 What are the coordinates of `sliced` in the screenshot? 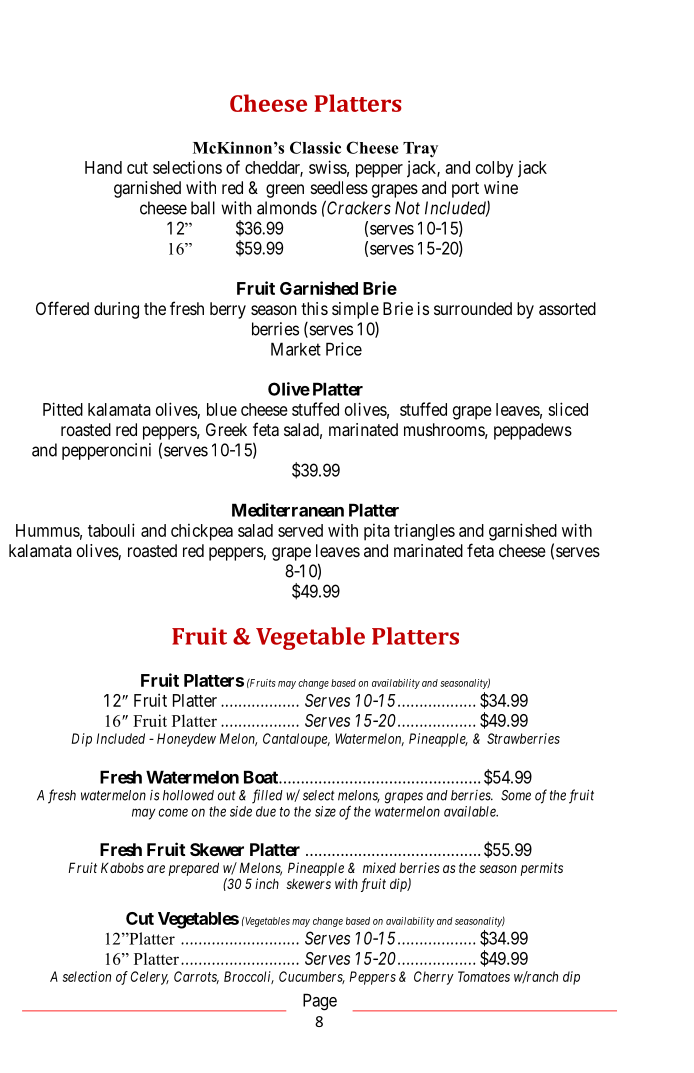 It's located at (568, 409).
